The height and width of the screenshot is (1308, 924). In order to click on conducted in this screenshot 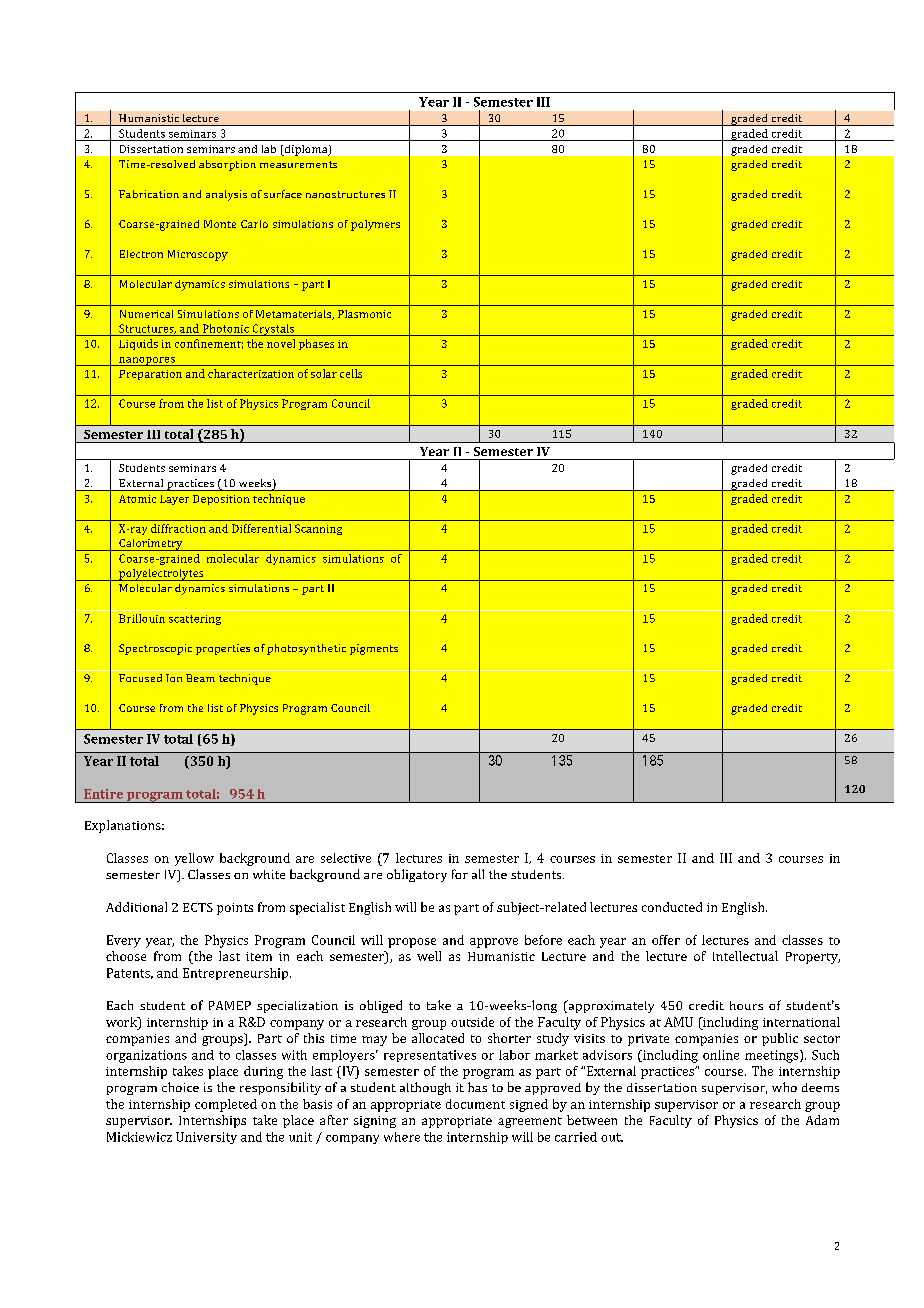, I will do `click(672, 907)`.
